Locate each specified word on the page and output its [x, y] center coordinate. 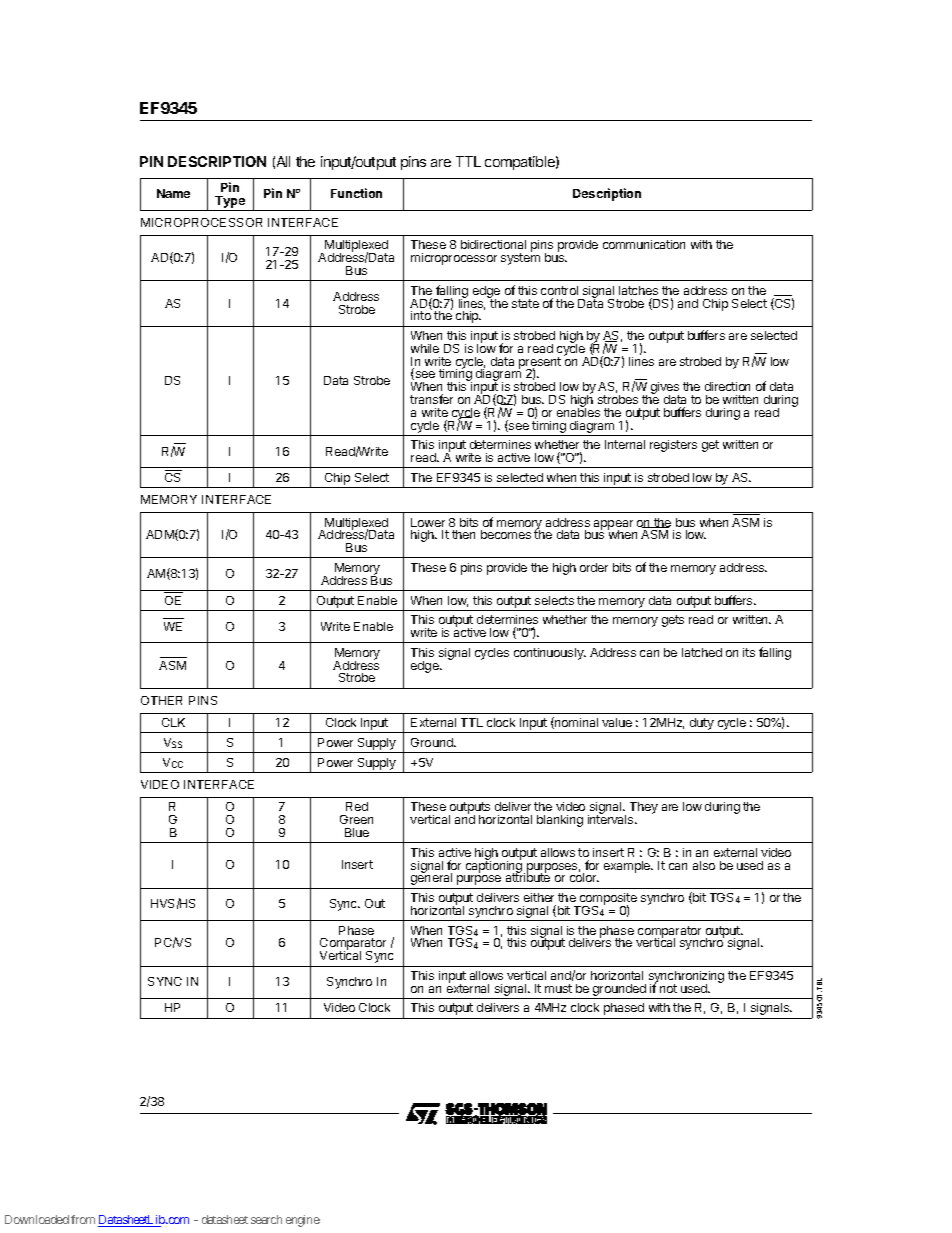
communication [644, 244]
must [558, 988]
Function [356, 193]
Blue [357, 832]
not [668, 988]
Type [230, 202]
